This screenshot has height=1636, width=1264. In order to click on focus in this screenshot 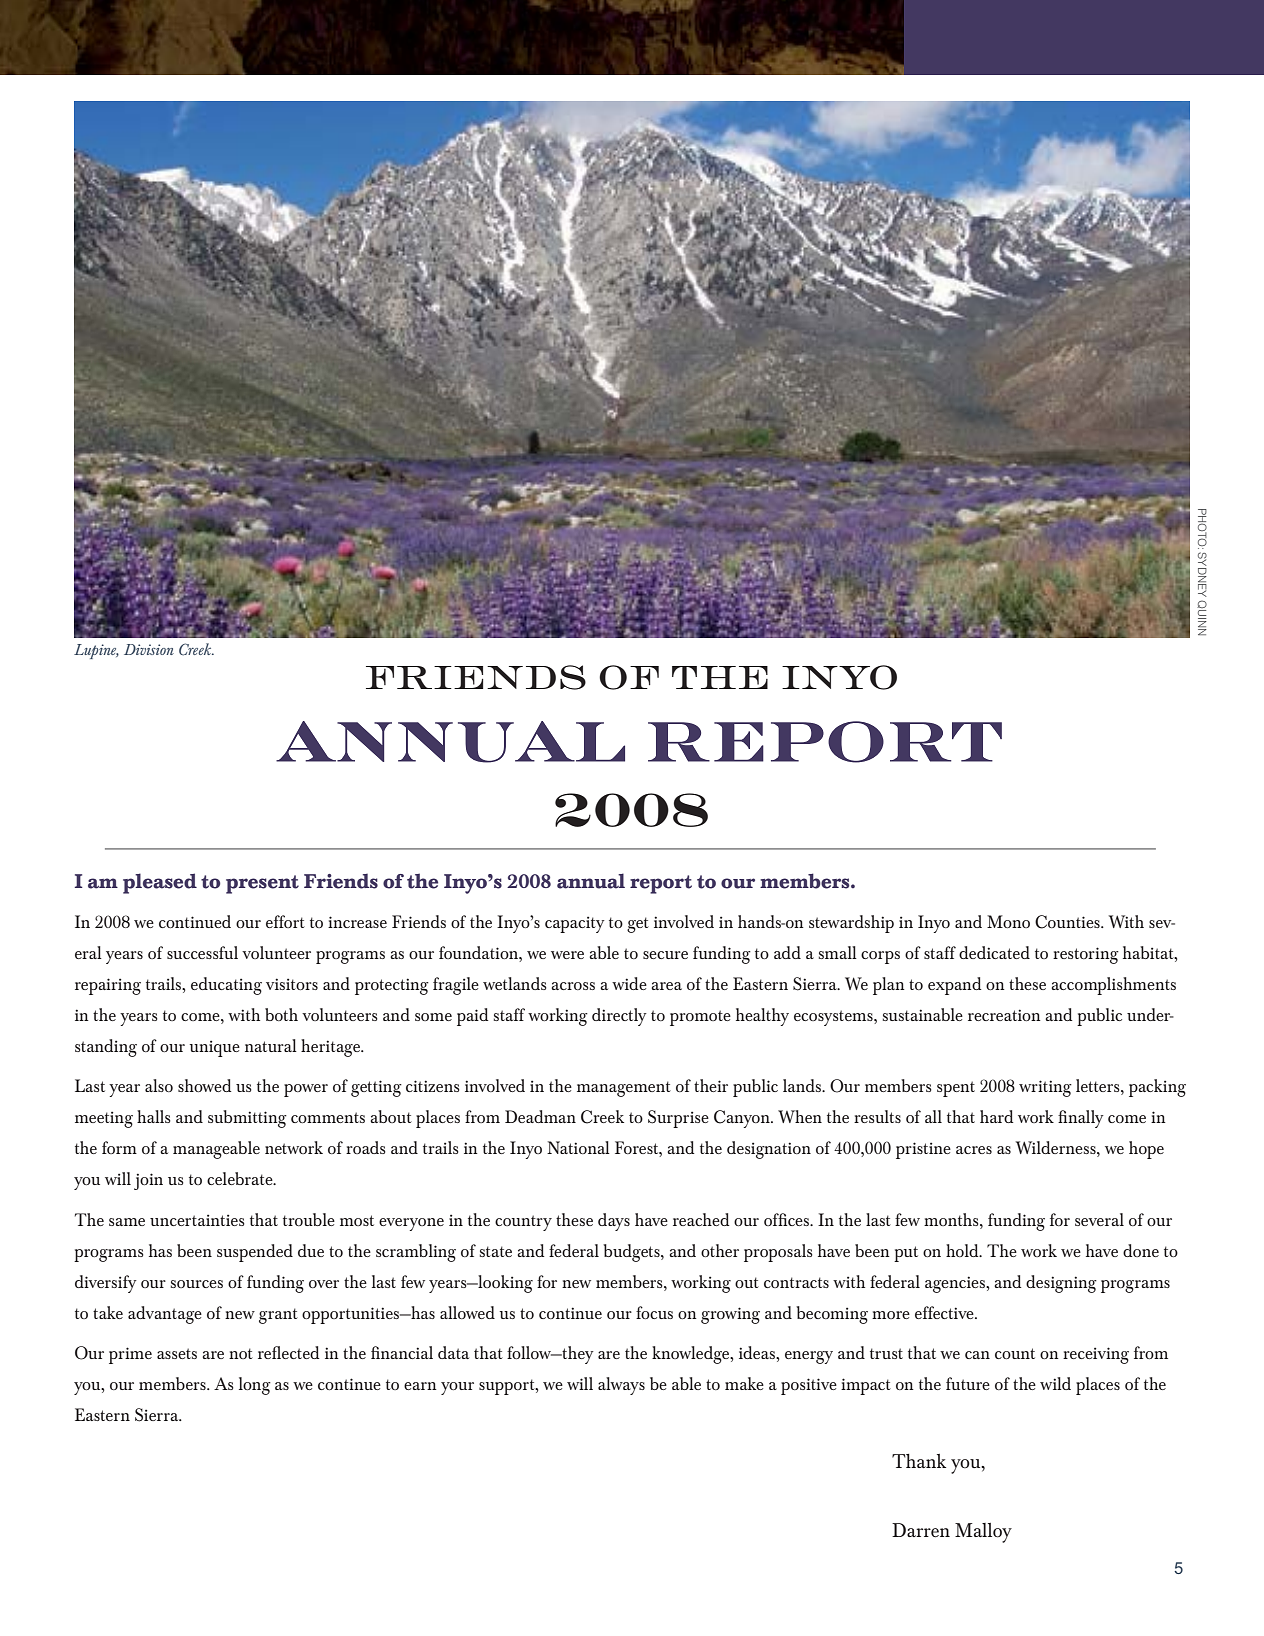, I will do `click(654, 1312)`.
